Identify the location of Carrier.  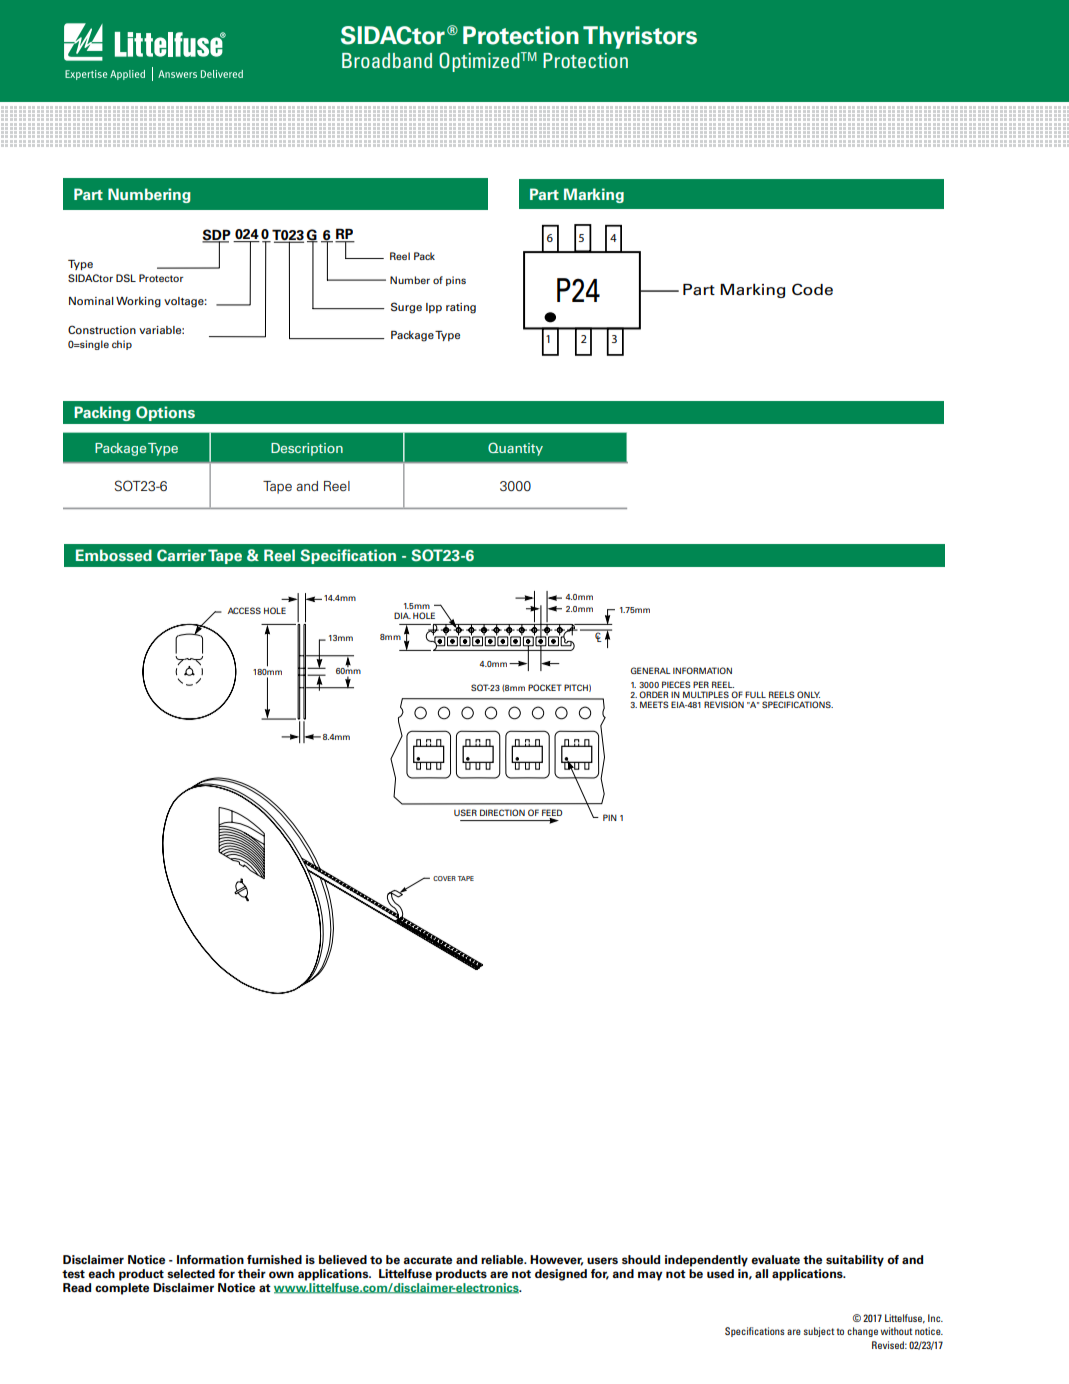
(181, 555).
